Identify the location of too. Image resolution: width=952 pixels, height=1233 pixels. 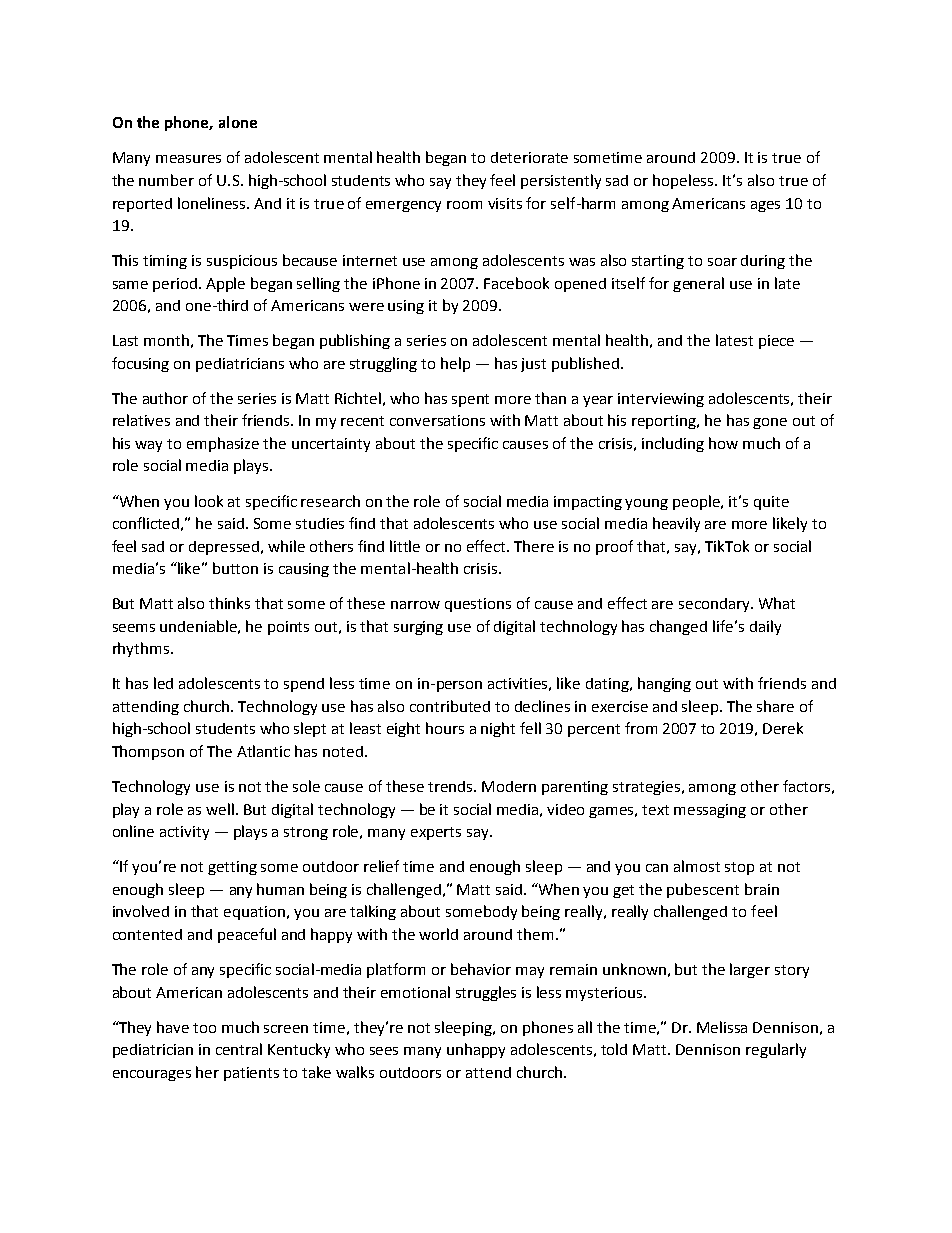
(204, 1028).
